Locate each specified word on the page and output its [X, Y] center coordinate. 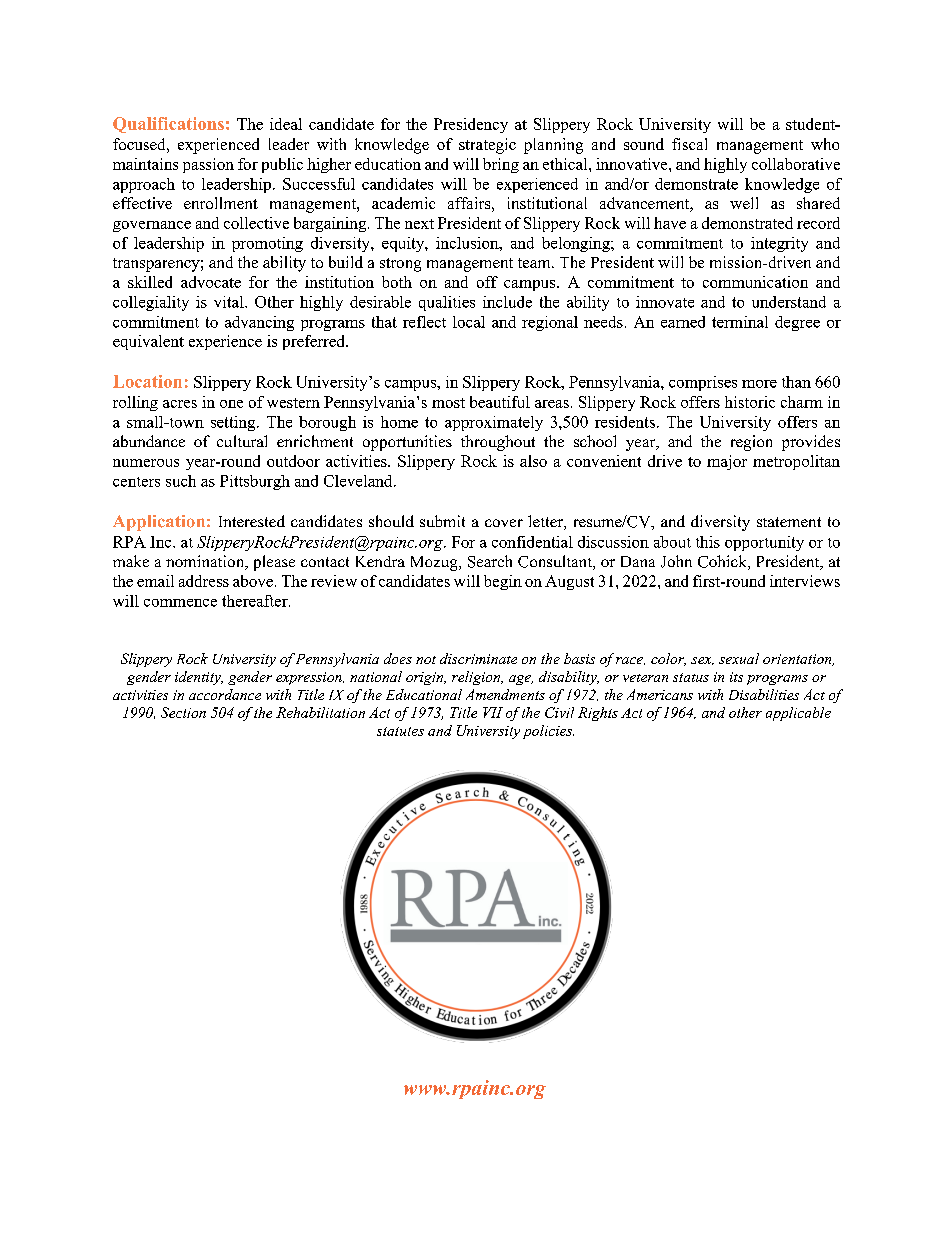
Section [183, 712]
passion [208, 165]
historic [750, 402]
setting [234, 423]
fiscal [689, 144]
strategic [487, 146]
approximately [494, 423]
